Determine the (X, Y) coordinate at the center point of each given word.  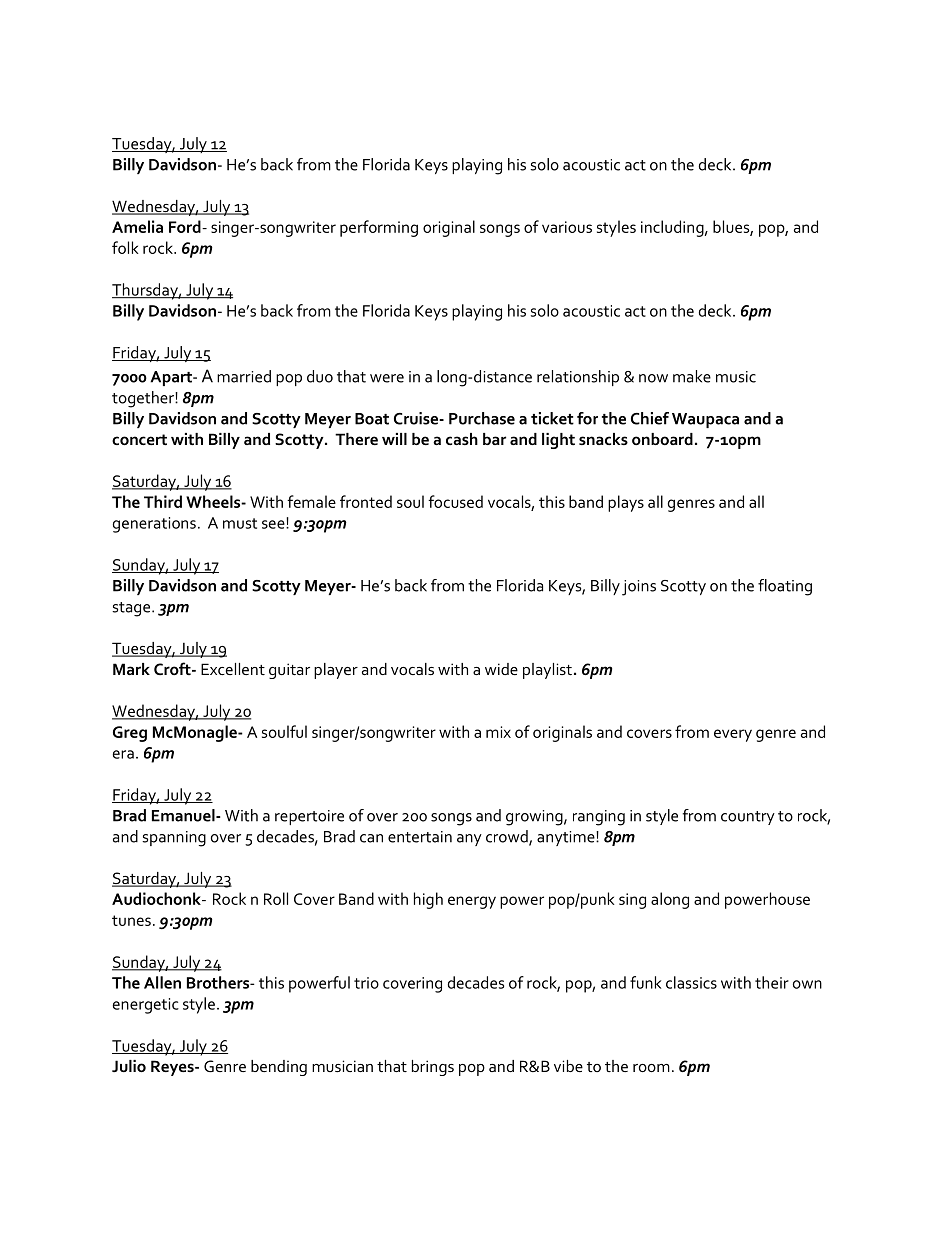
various (567, 227)
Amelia (137, 226)
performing (379, 228)
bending (279, 1068)
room (651, 1068)
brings (433, 1068)
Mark (131, 669)
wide (501, 669)
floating (785, 587)
